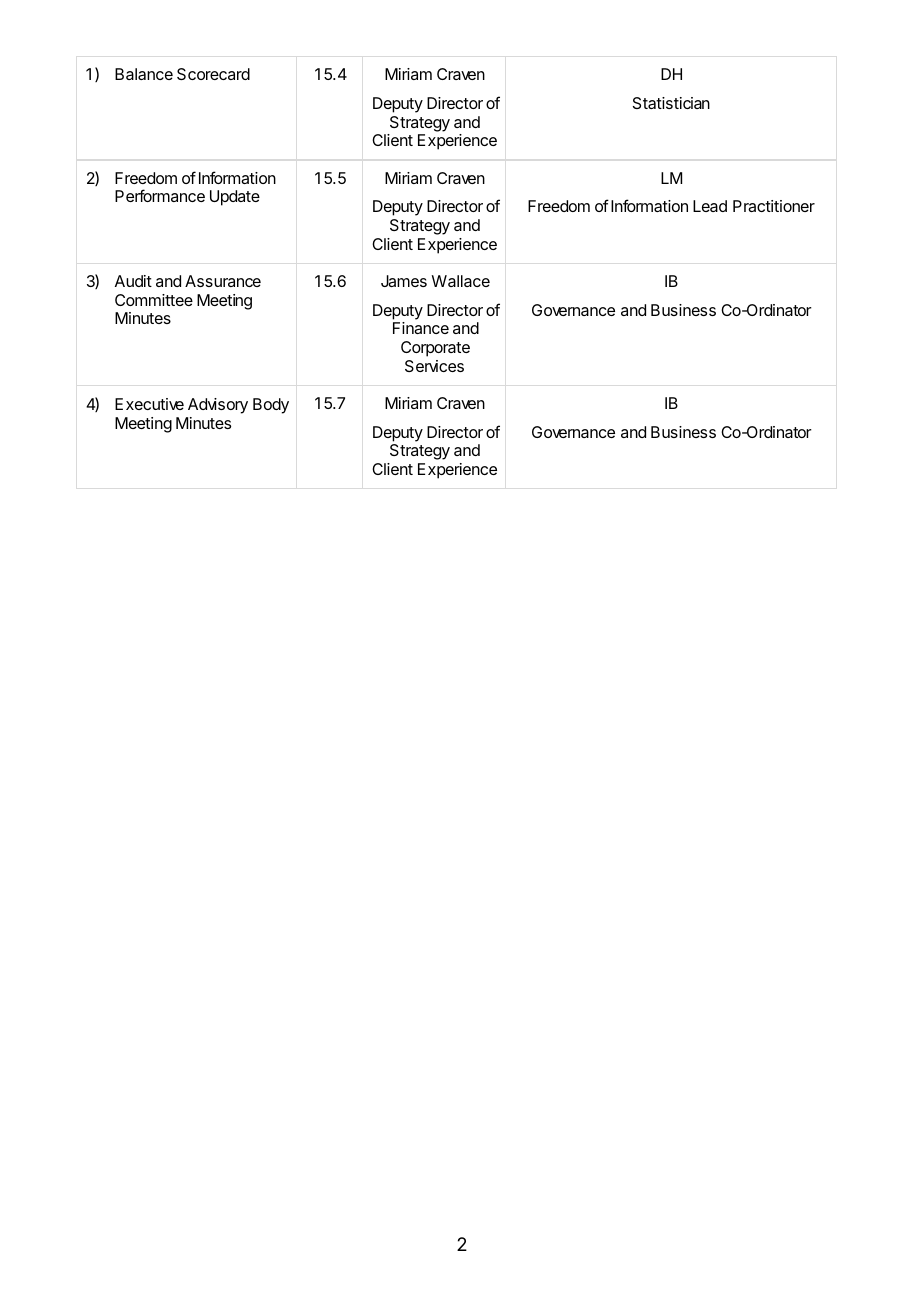 This document has width=924, height=1308. What do you see at coordinates (160, 195) in the document?
I see `Performance` at bounding box center [160, 195].
